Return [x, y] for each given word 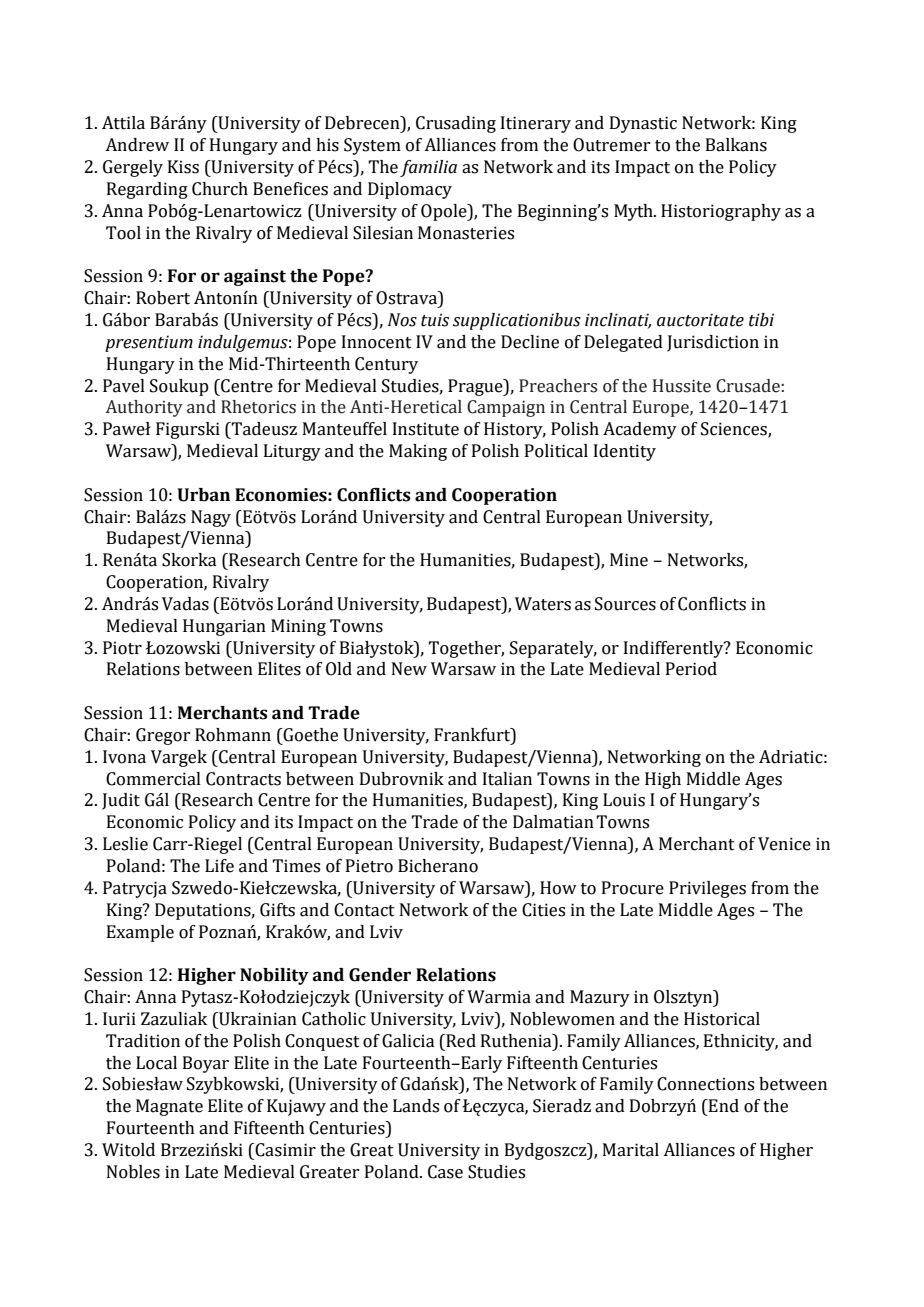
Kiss [183, 167]
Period [691, 669]
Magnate [169, 1107]
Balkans [736, 145]
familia [428, 168]
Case [445, 1172]
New [409, 669]
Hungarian [224, 627]
